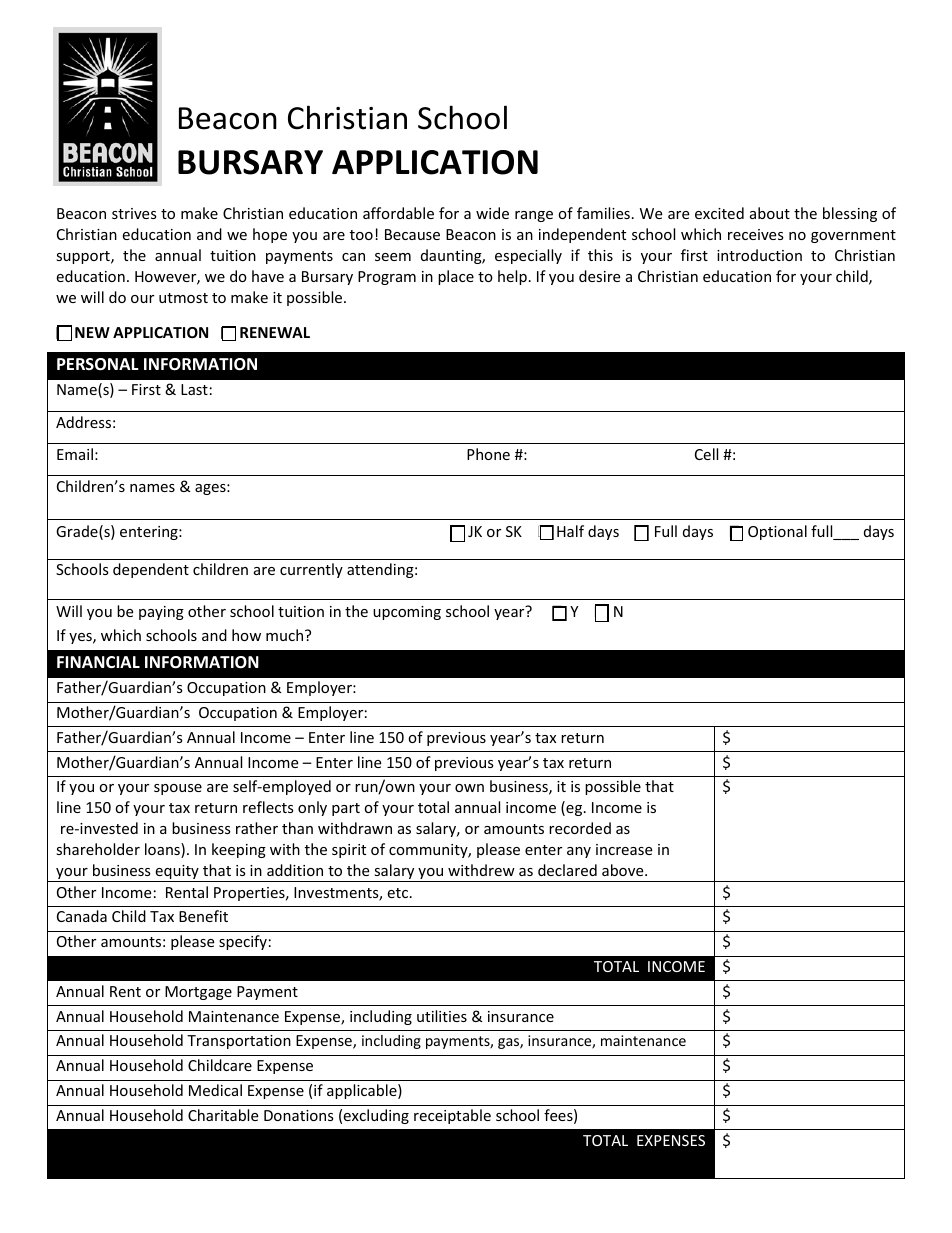 The height and width of the image is (1233, 952). What do you see at coordinates (777, 532) in the image?
I see `Optional` at bounding box center [777, 532].
